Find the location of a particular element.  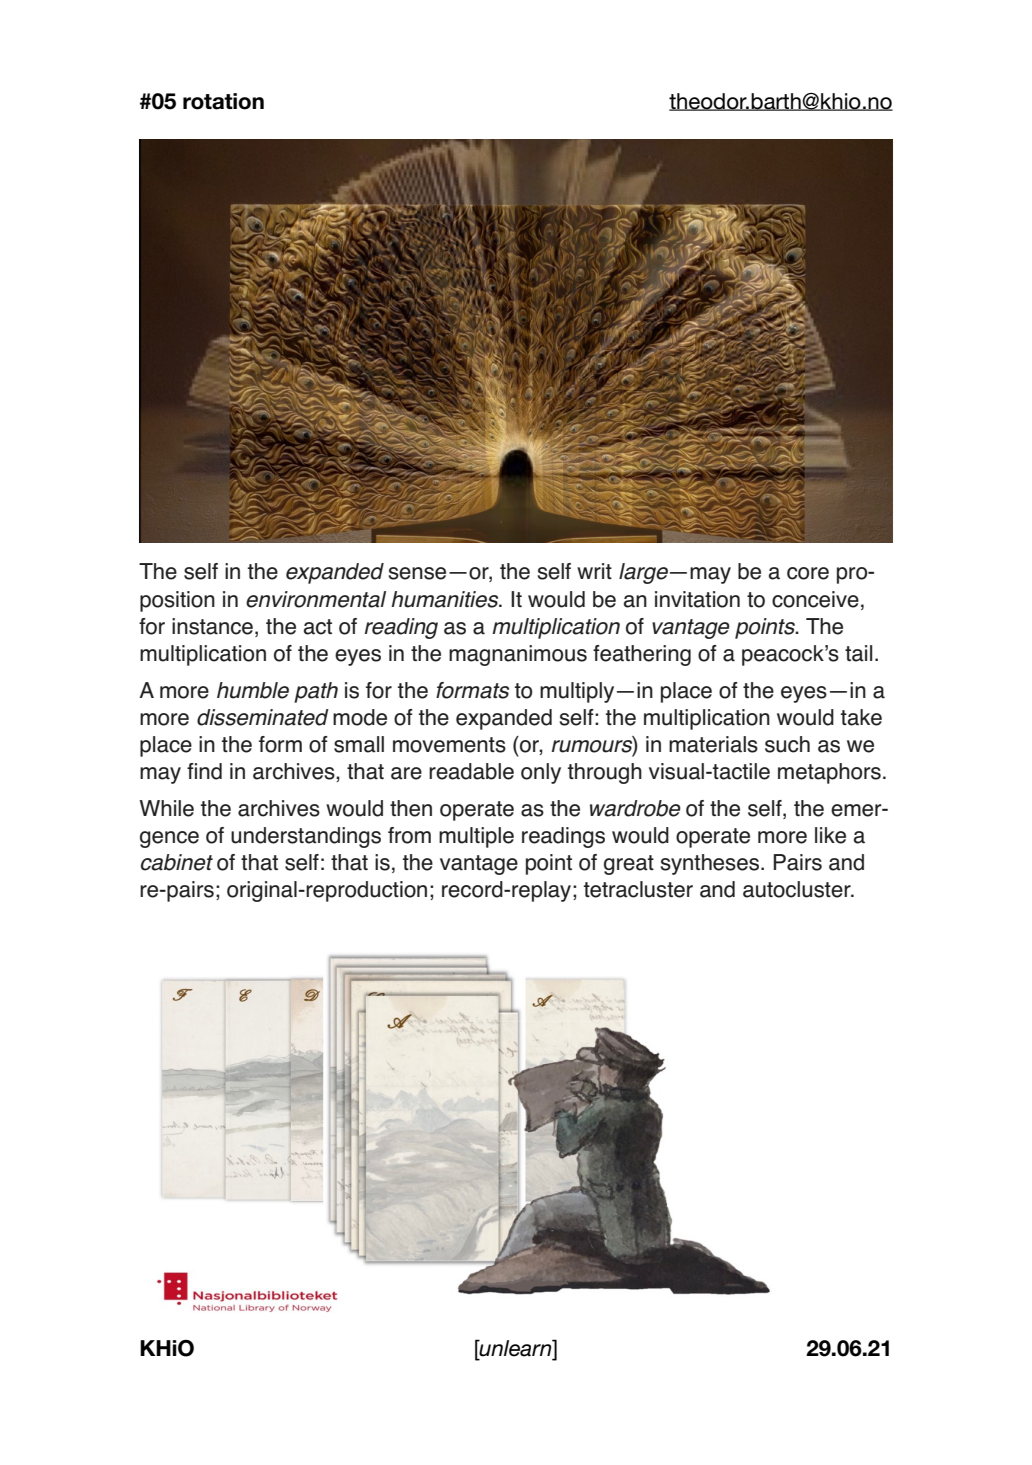

only is located at coordinates (541, 773).
